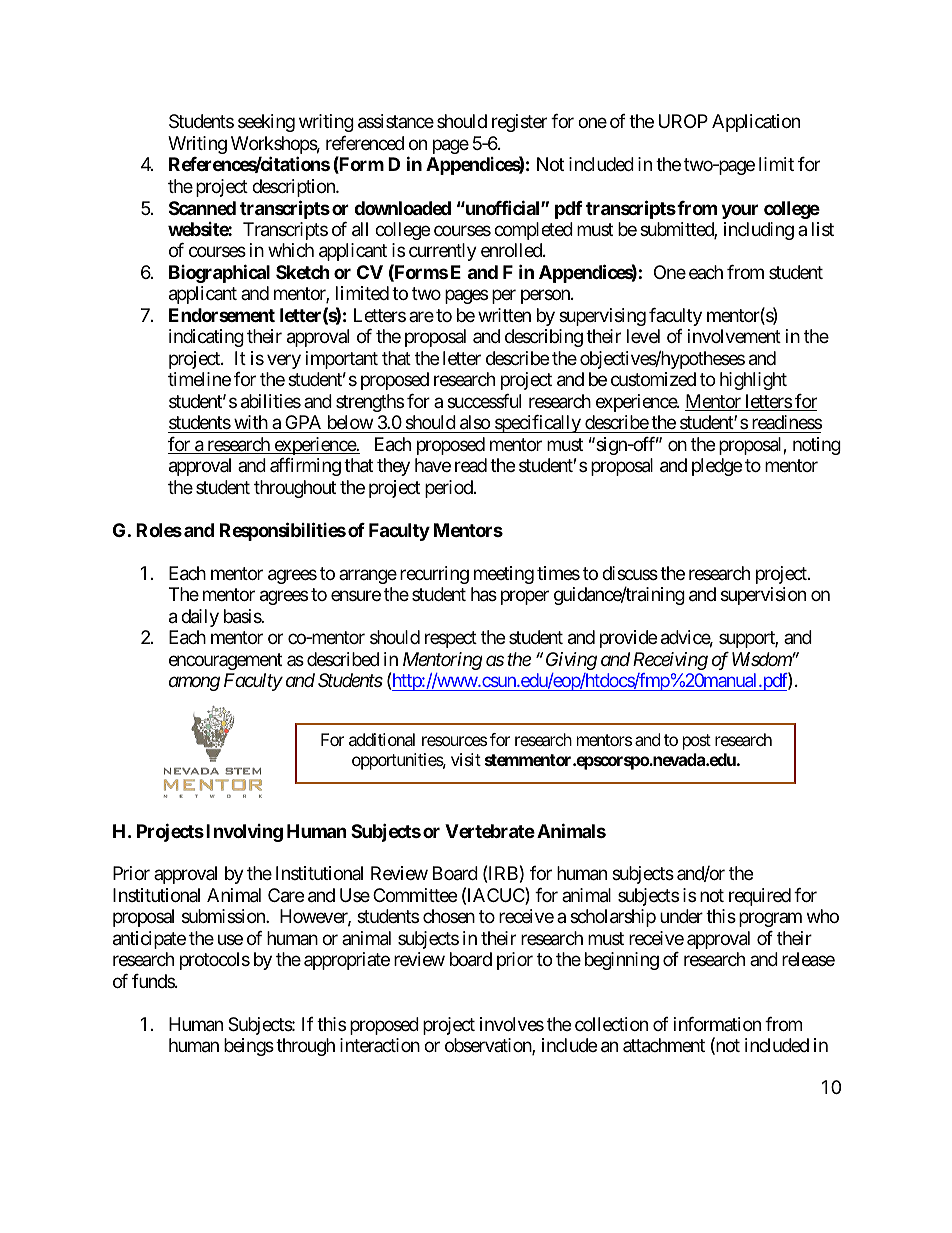  I want to click on meeting, so click(504, 575).
